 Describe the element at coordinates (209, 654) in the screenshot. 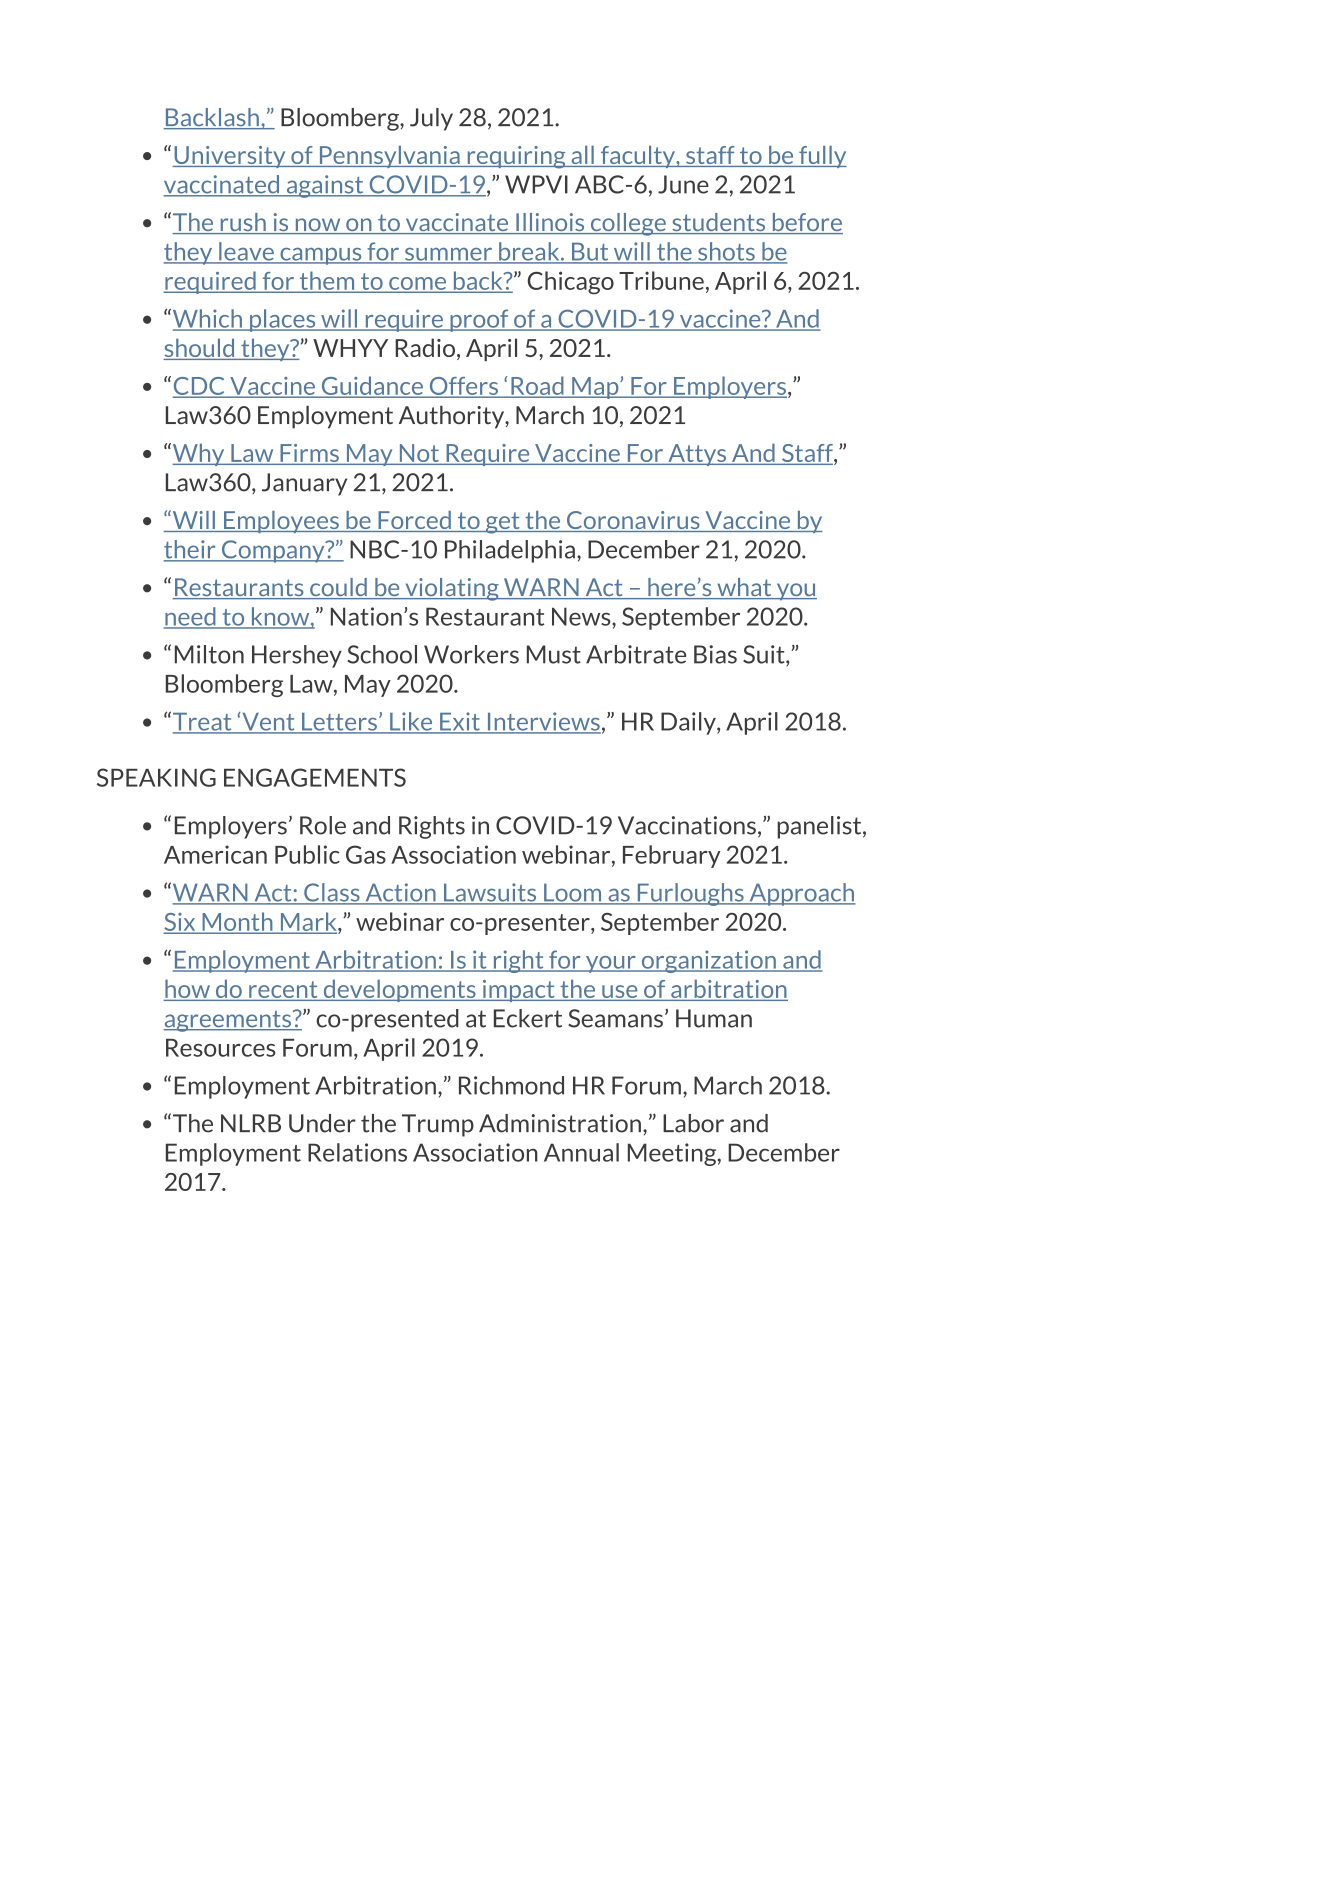

I see `Milton` at that location.
